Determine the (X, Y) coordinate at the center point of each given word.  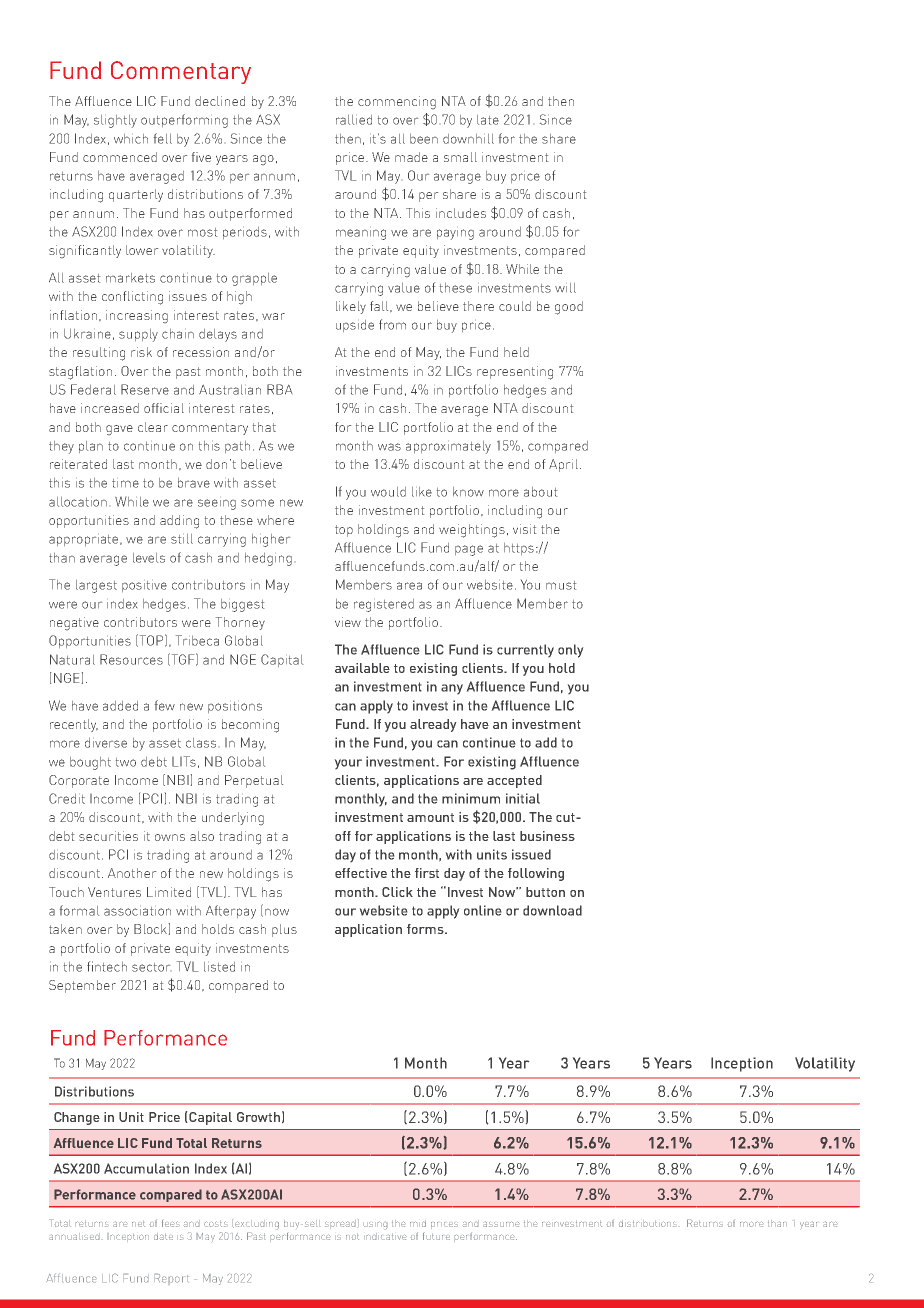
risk (141, 352)
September (82, 986)
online (482, 910)
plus (284, 930)
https (519, 549)
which (131, 139)
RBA (279, 389)
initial (523, 798)
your (348, 764)
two (126, 762)
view (348, 622)
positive (144, 586)
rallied (354, 120)
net (138, 1223)
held (516, 352)
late (488, 120)
